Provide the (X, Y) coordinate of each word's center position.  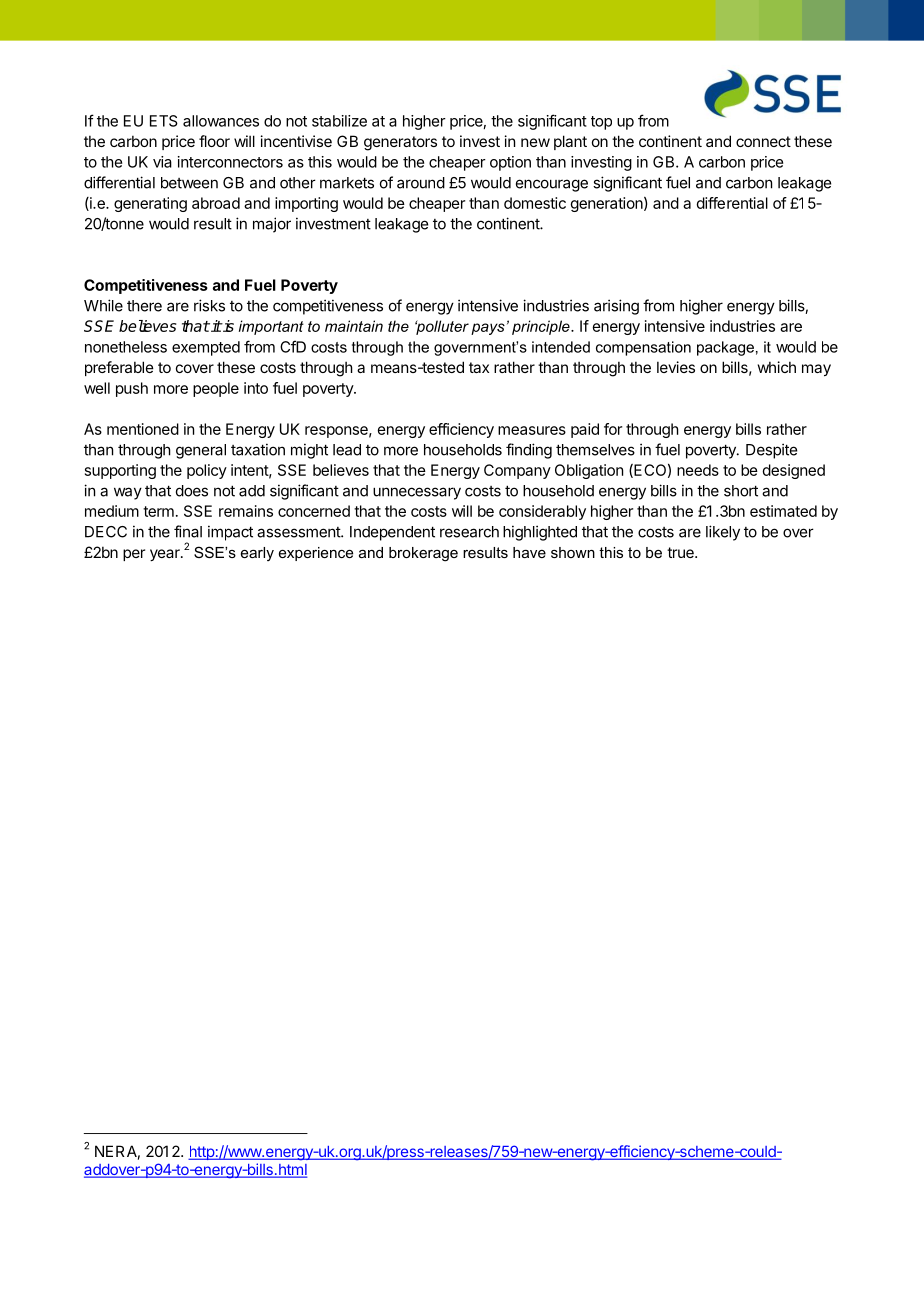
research (469, 532)
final (188, 531)
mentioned (143, 429)
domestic (535, 203)
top (601, 123)
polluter (442, 327)
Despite (771, 451)
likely (723, 533)
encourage (552, 185)
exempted (206, 348)
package (725, 348)
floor (214, 141)
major (272, 225)
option (510, 163)
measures (532, 430)
